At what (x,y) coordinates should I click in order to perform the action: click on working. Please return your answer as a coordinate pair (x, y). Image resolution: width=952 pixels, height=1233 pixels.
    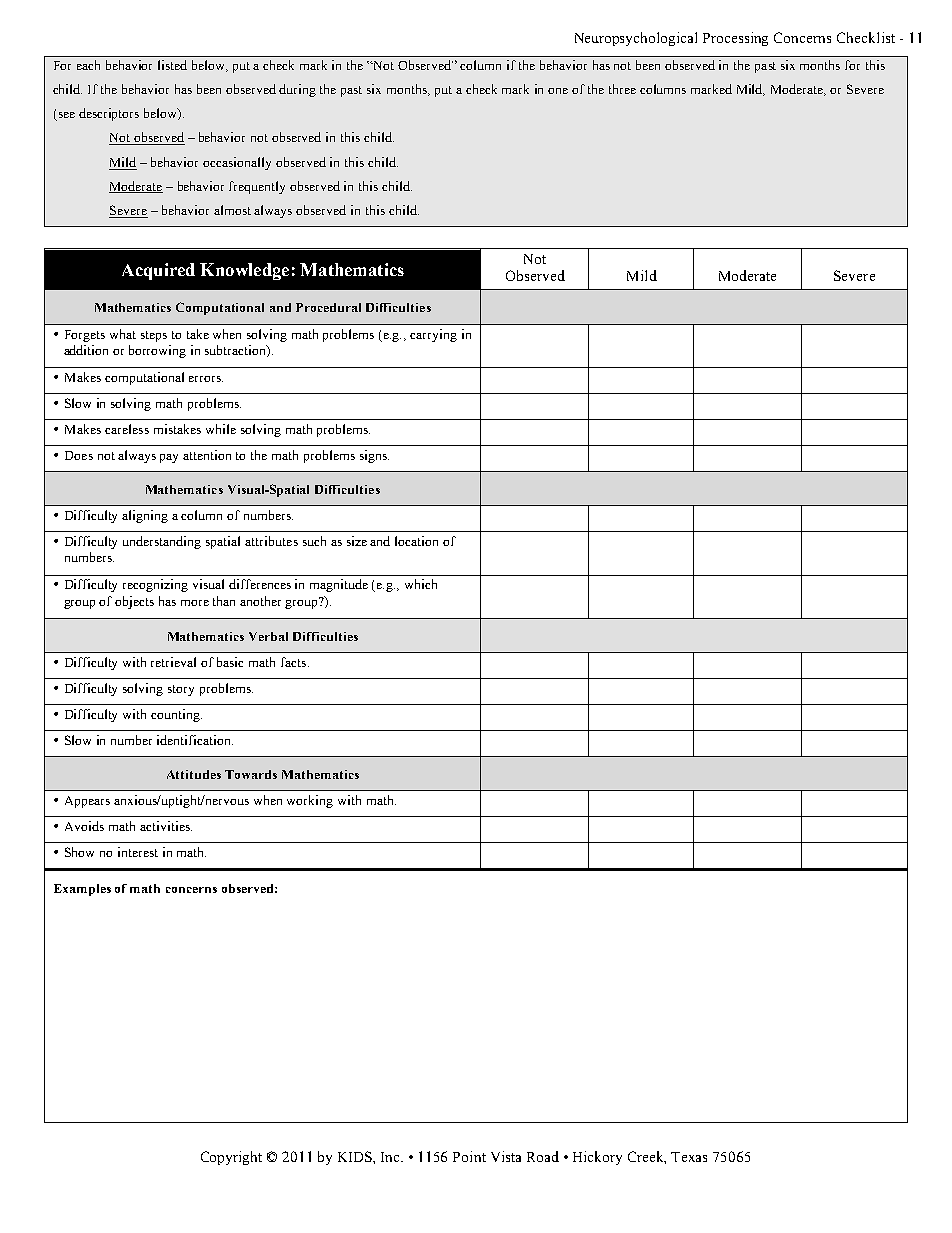
    Looking at the image, I should click on (310, 801).
